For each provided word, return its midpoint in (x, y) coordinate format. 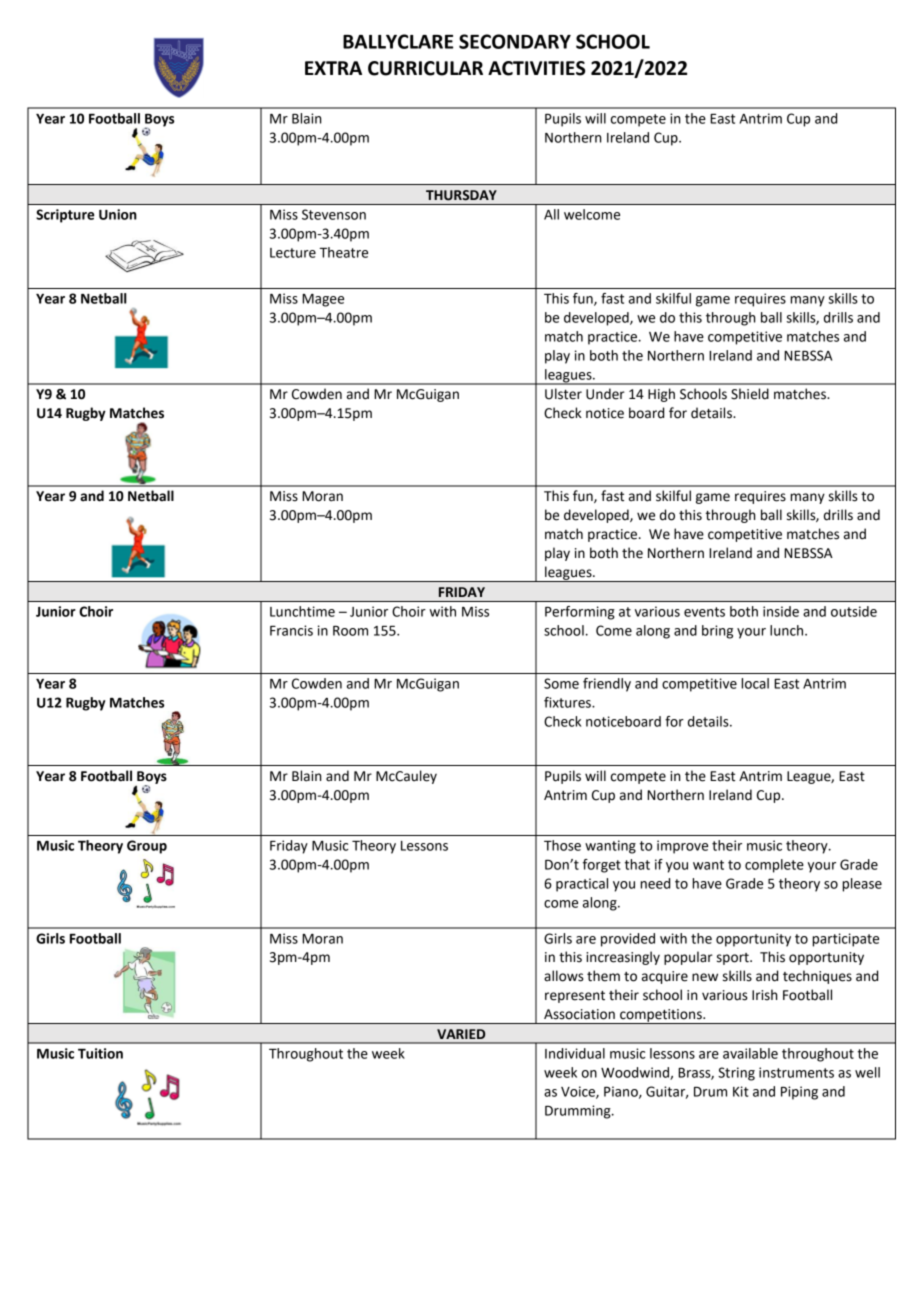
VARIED (461, 1034)
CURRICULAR (425, 68)
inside (781, 611)
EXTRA (333, 68)
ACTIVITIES (536, 68)
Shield (750, 394)
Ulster (563, 394)
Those (562, 845)
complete (774, 866)
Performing (580, 613)
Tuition (100, 1053)
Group (147, 847)
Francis (291, 630)
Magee (323, 300)
